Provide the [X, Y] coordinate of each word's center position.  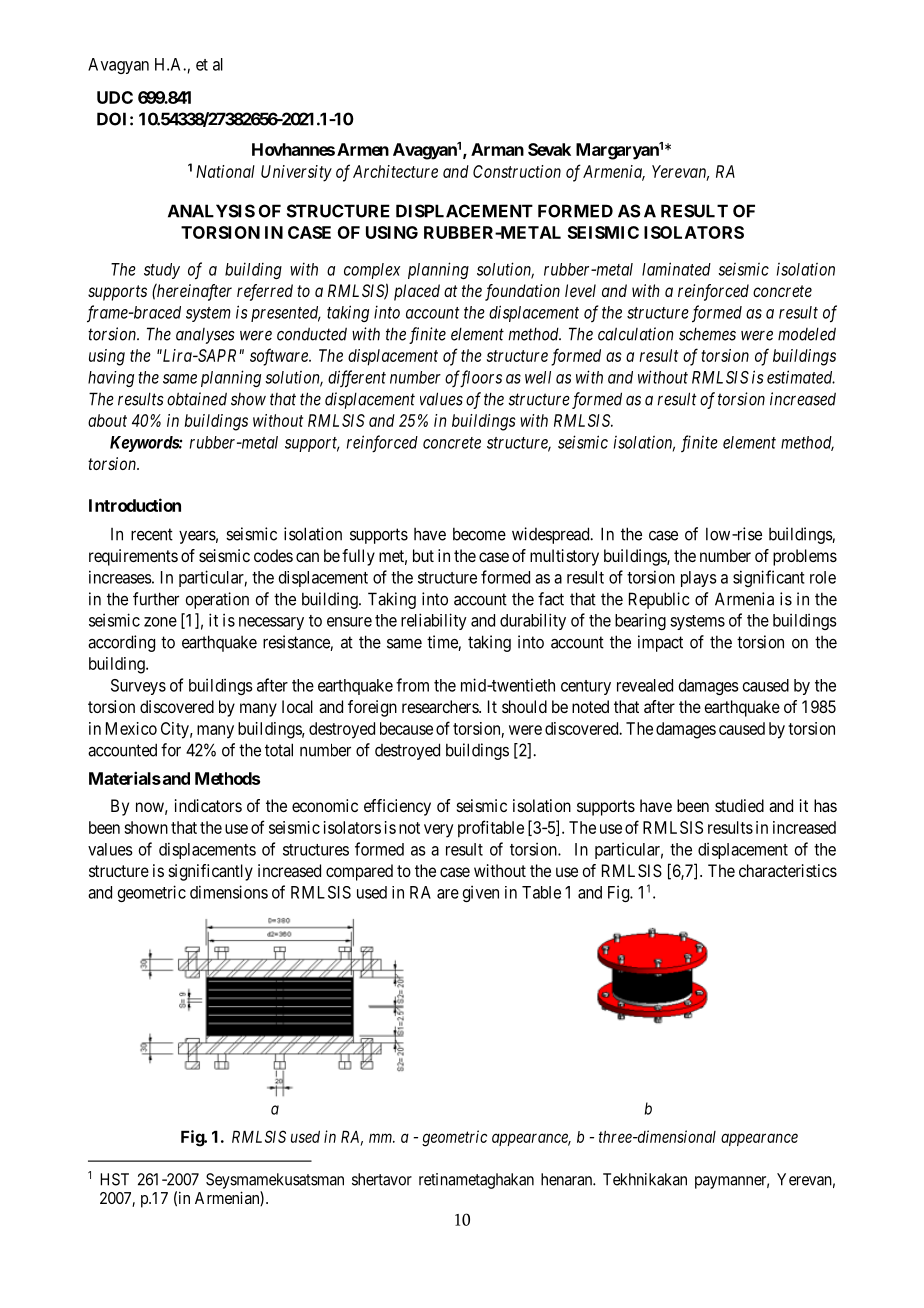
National [225, 171]
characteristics [788, 870]
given [480, 893]
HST [114, 1179]
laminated [676, 269]
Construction [517, 171]
